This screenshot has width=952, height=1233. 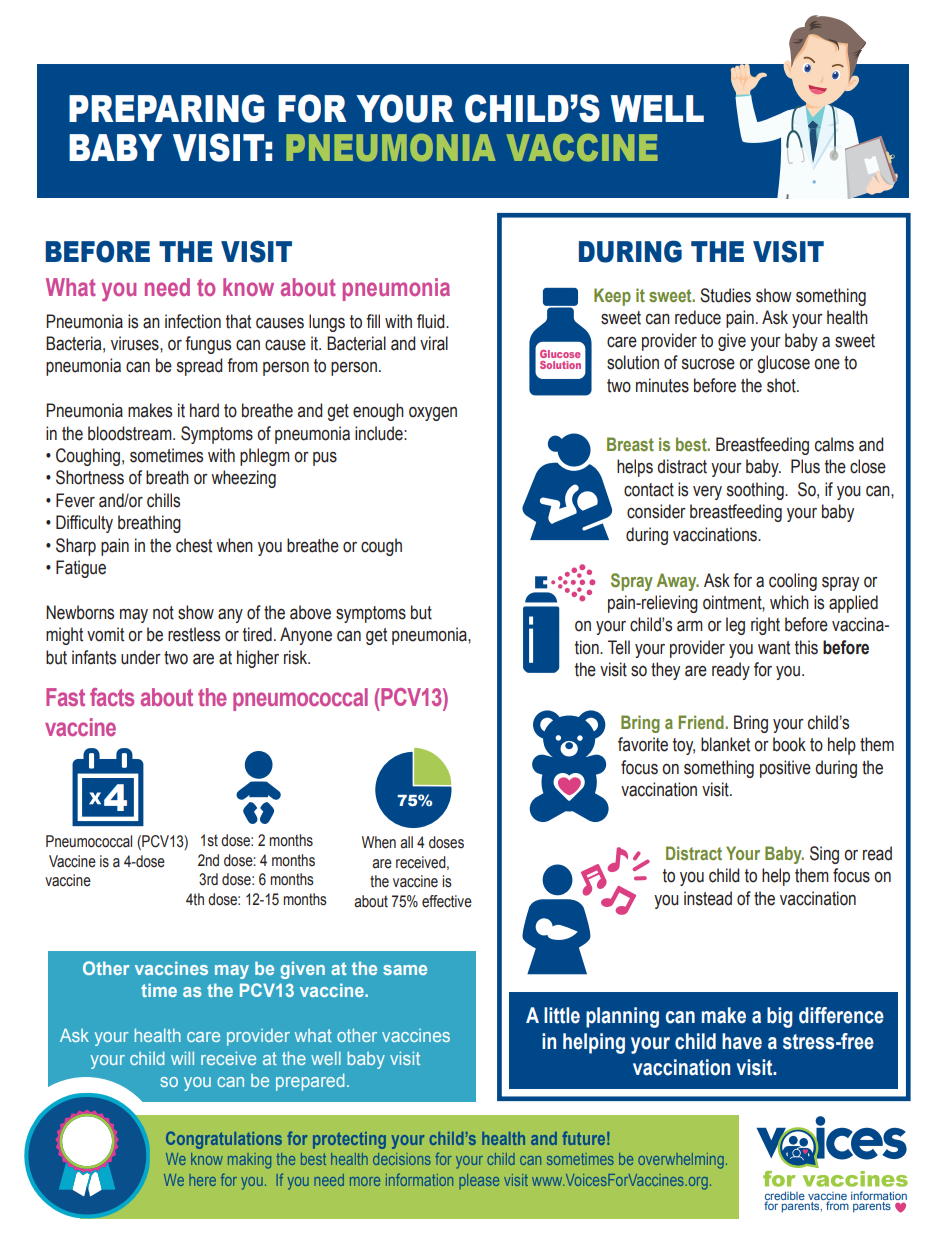 I want to click on please, so click(x=479, y=1181).
